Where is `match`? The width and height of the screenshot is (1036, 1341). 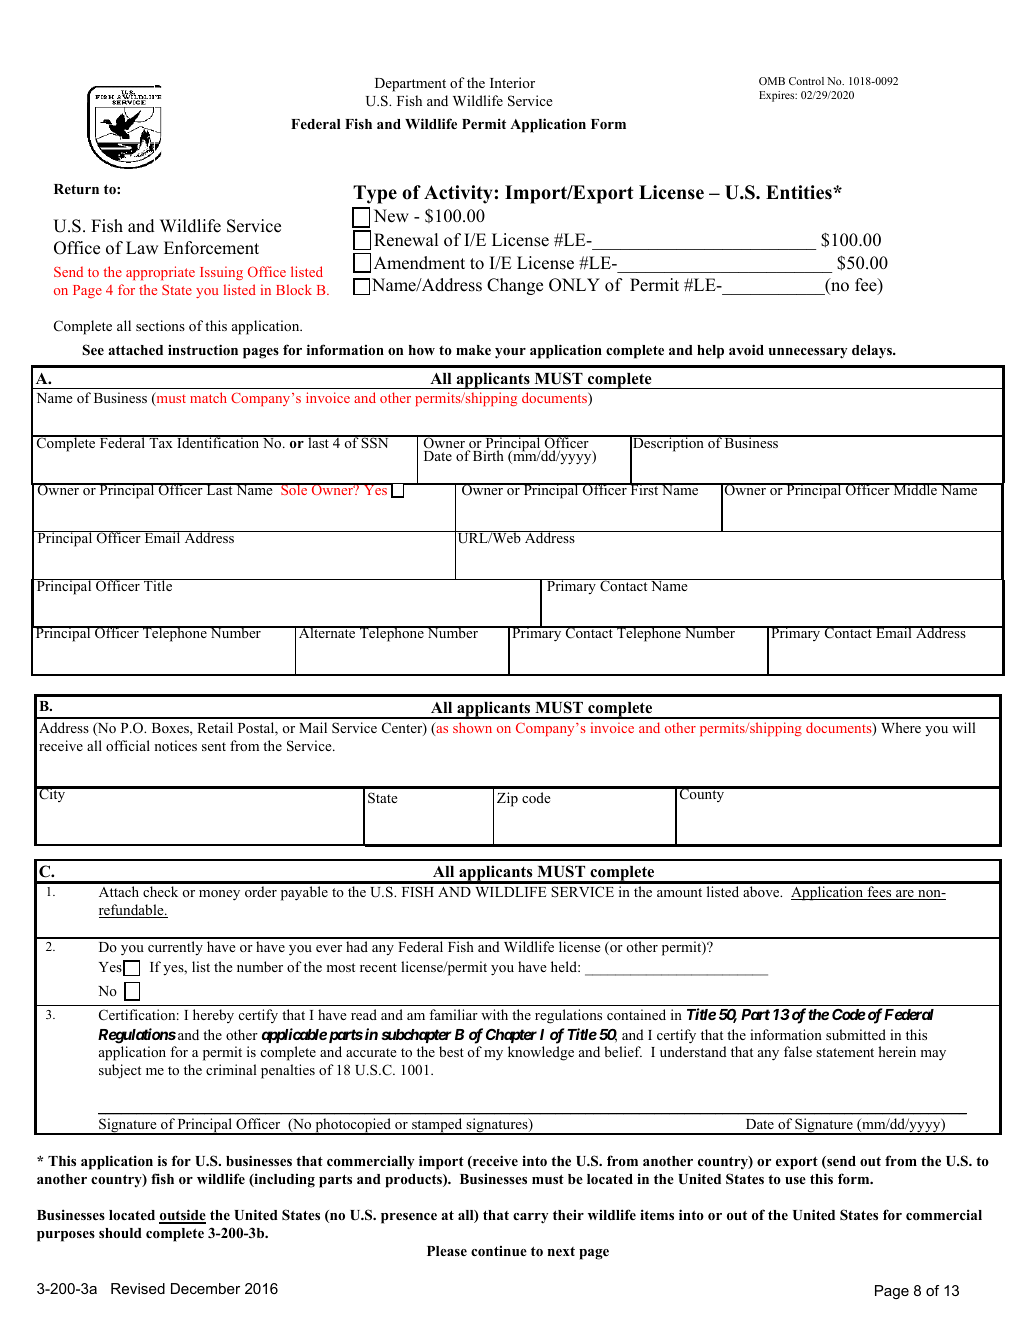
match is located at coordinates (208, 397).
